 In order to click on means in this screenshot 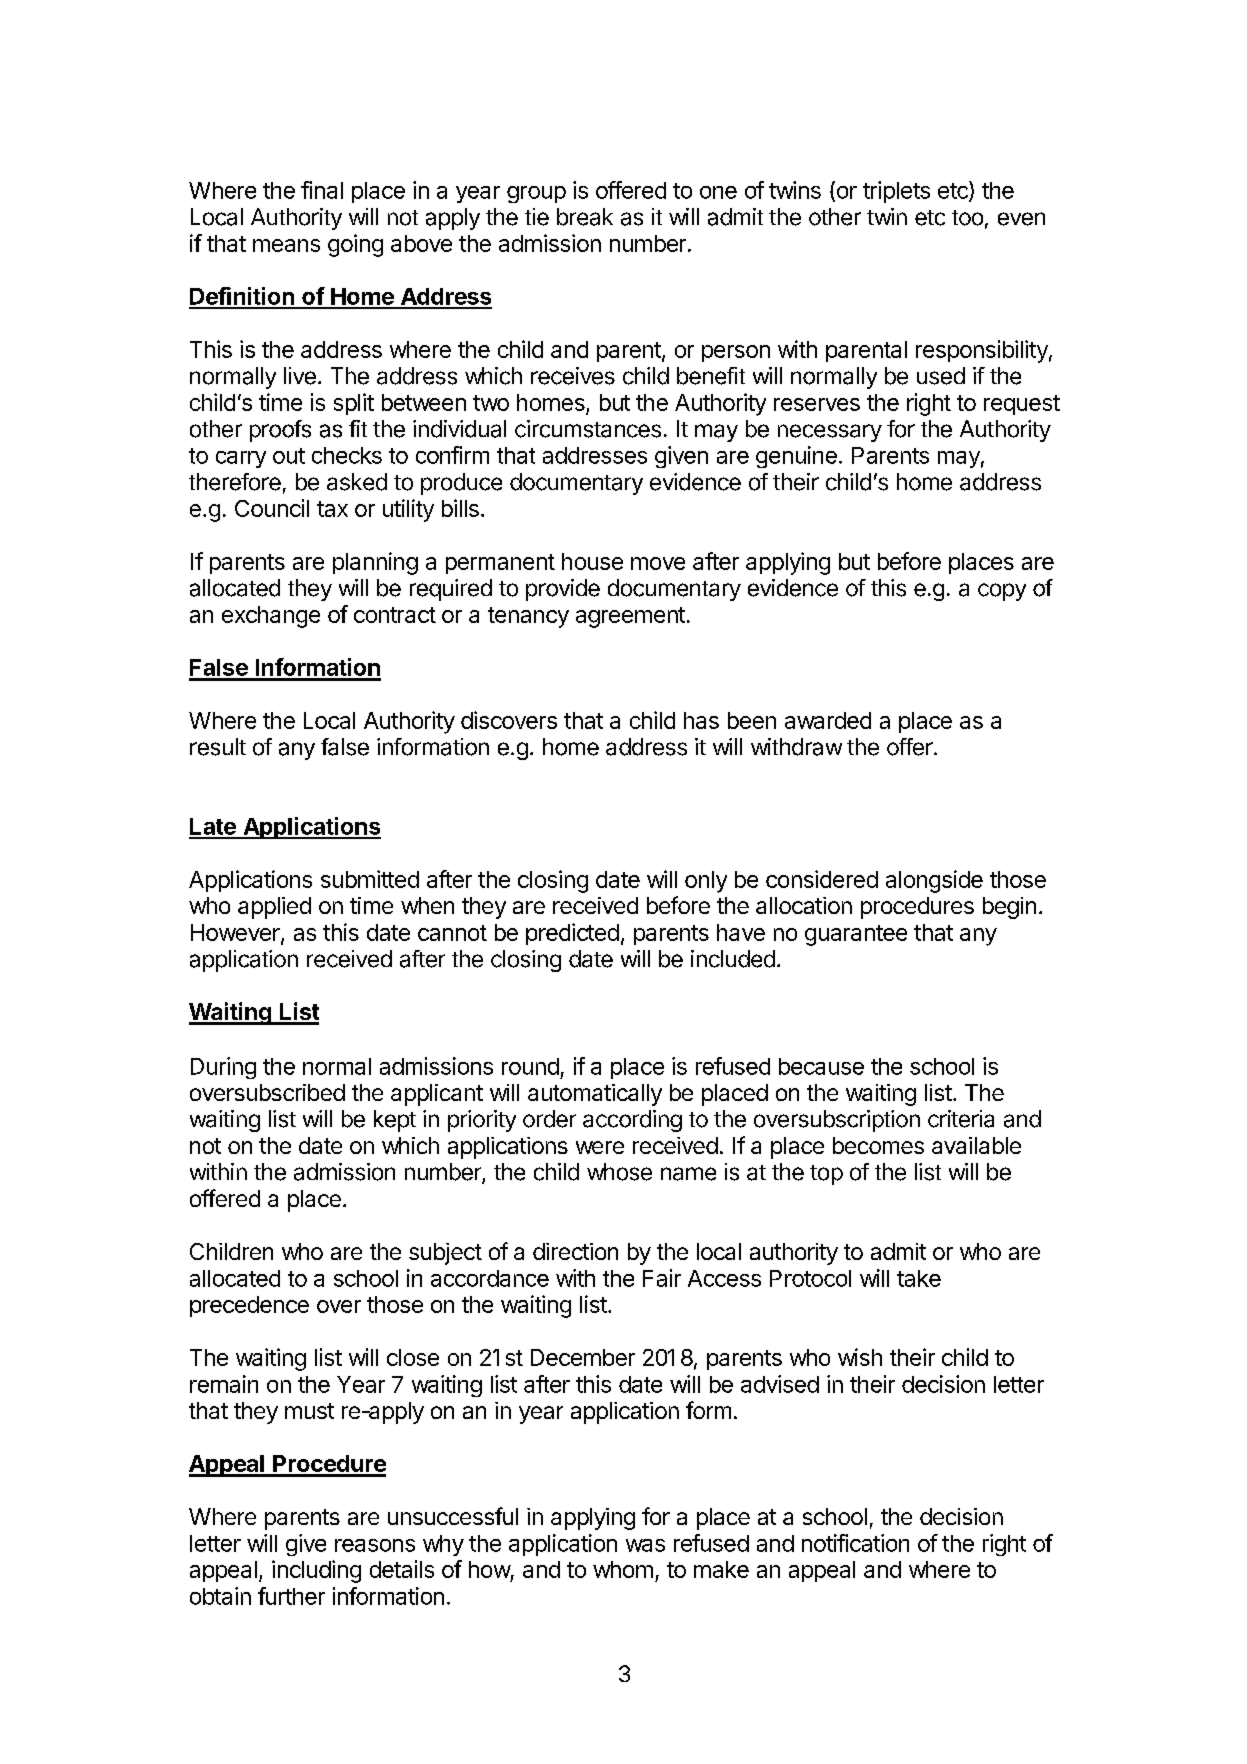, I will do `click(286, 245)`.
